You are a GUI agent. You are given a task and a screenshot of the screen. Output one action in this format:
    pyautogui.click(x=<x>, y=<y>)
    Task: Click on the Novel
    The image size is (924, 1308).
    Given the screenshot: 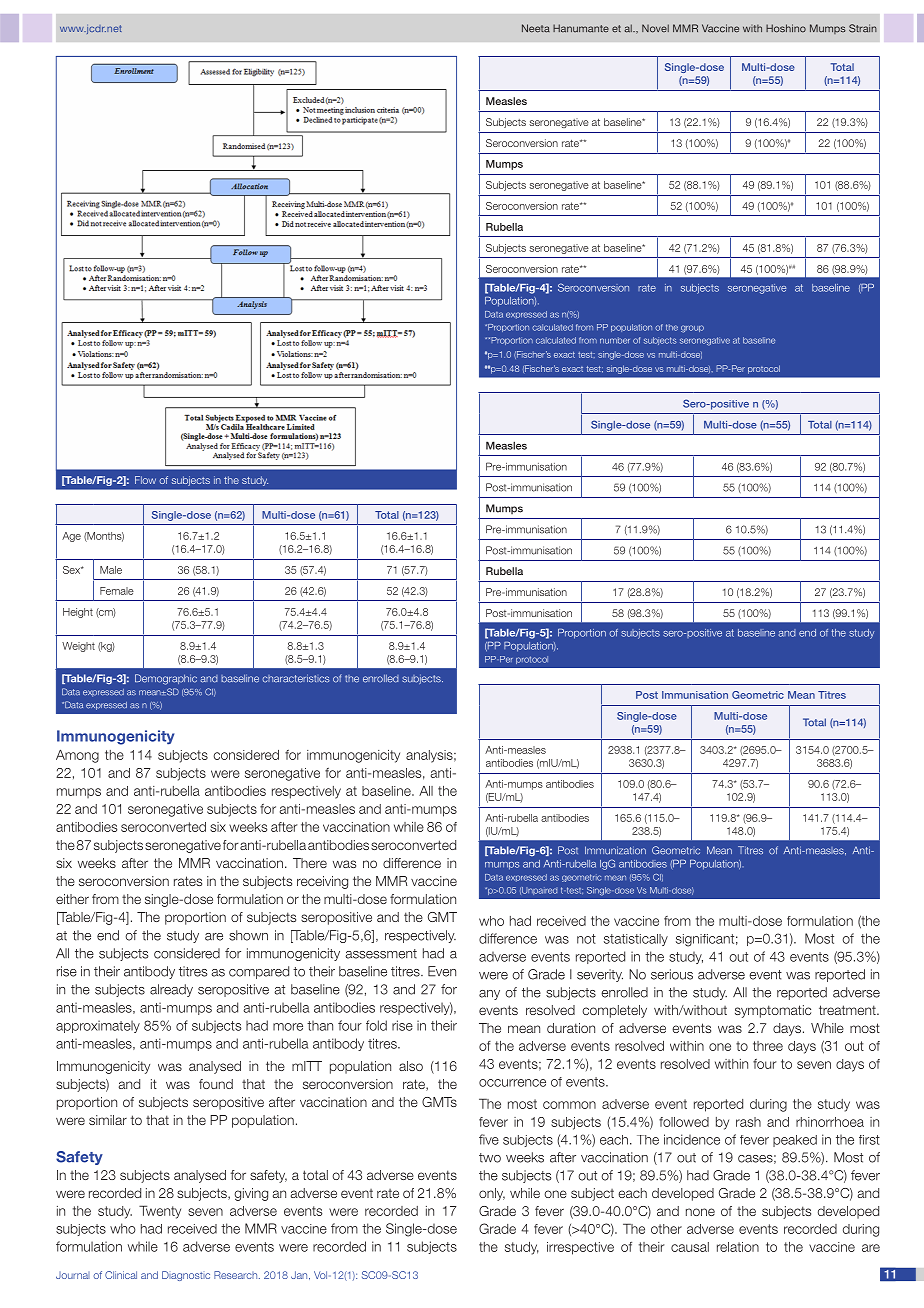 What is the action you would take?
    pyautogui.click(x=655, y=28)
